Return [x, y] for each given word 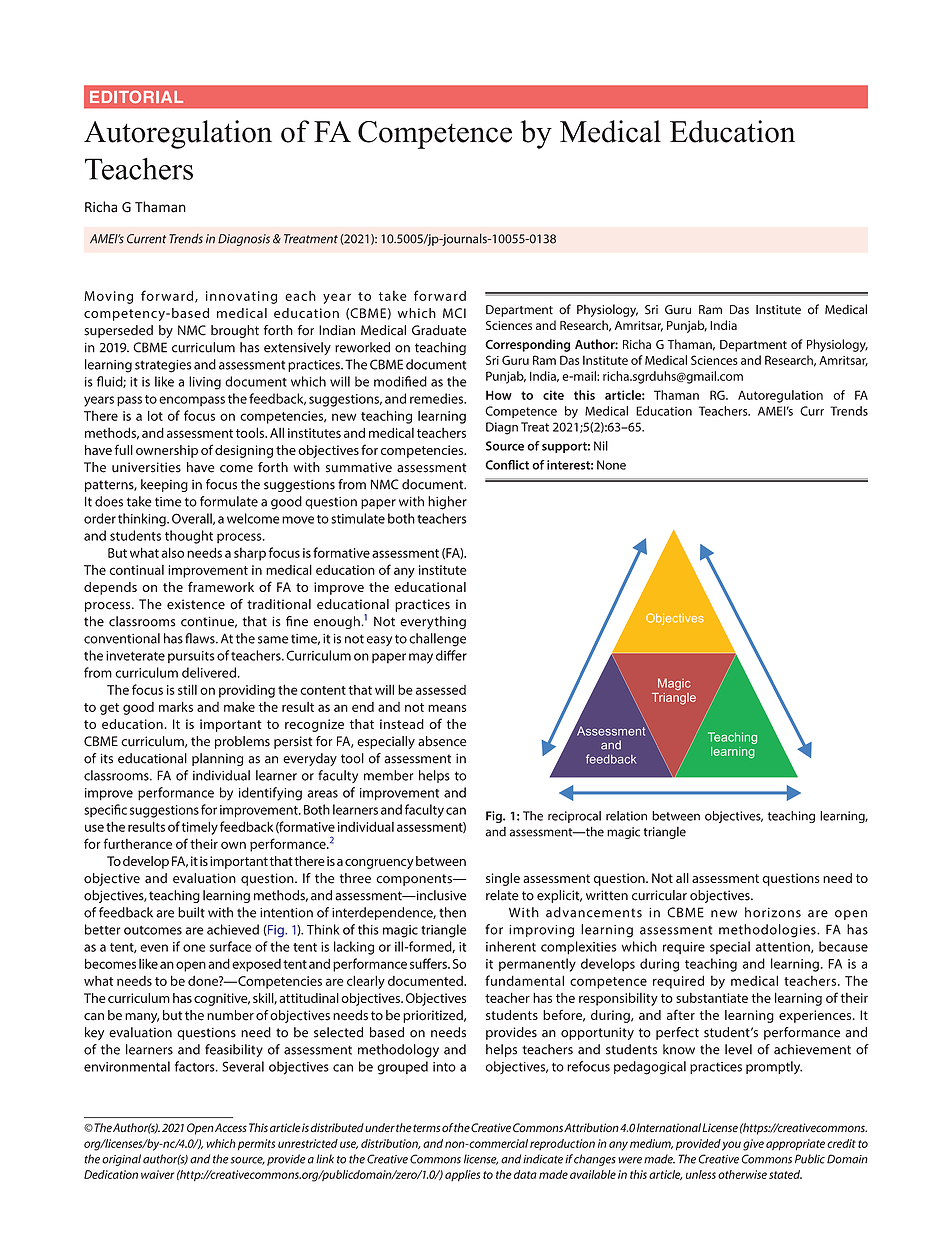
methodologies [768, 931]
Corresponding [527, 345]
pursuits [191, 657]
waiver [157, 1174]
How [499, 395]
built [191, 912]
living [205, 383]
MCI [454, 313]
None [611, 465]
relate [502, 895]
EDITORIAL [136, 96]
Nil [601, 446]
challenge [437, 640]
